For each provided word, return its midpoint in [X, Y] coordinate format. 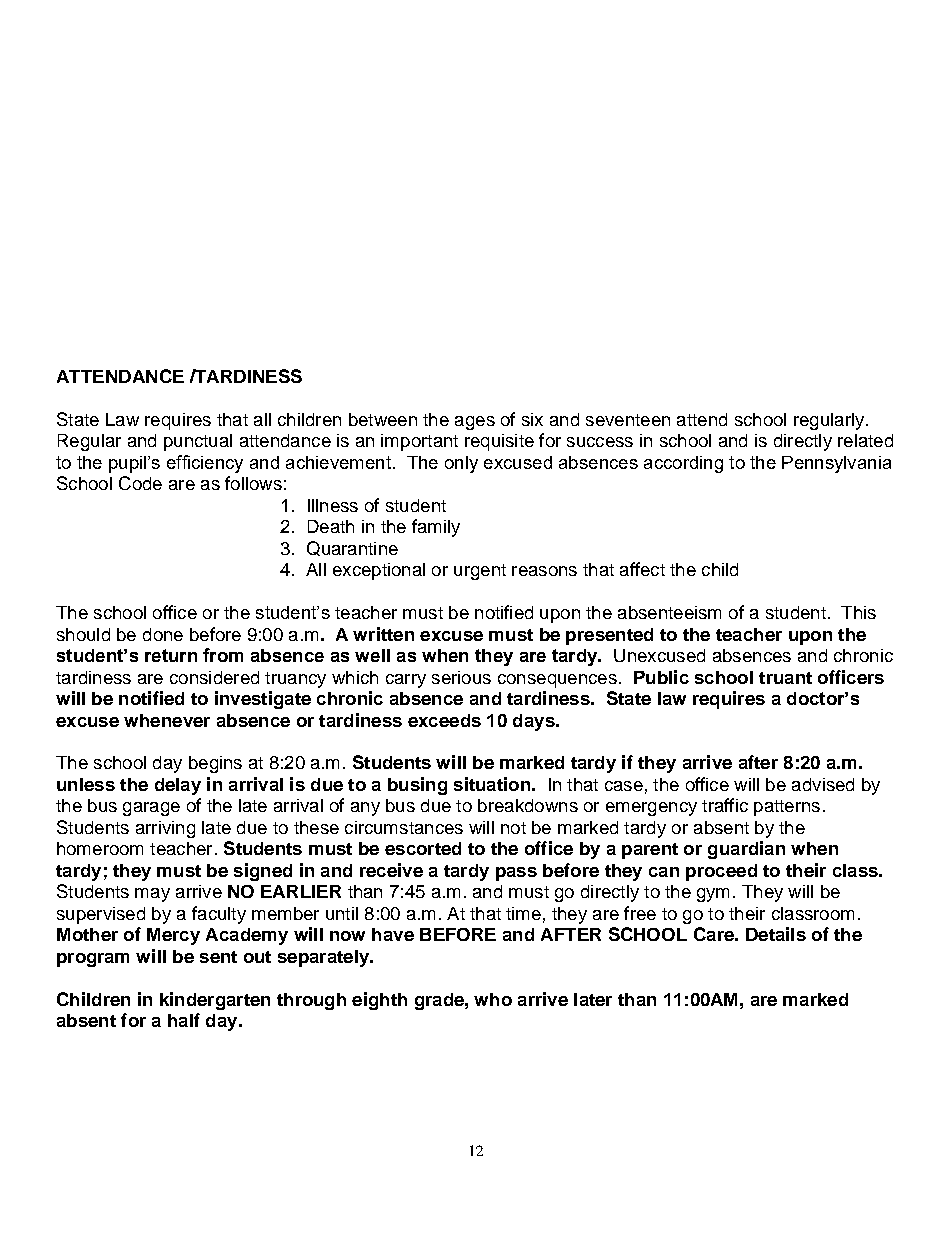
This [858, 612]
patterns [787, 808]
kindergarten [215, 1001]
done [163, 634]
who [493, 999]
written [383, 634]
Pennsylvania [836, 464]
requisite [499, 442]
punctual [198, 442]
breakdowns [528, 805]
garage [151, 809]
